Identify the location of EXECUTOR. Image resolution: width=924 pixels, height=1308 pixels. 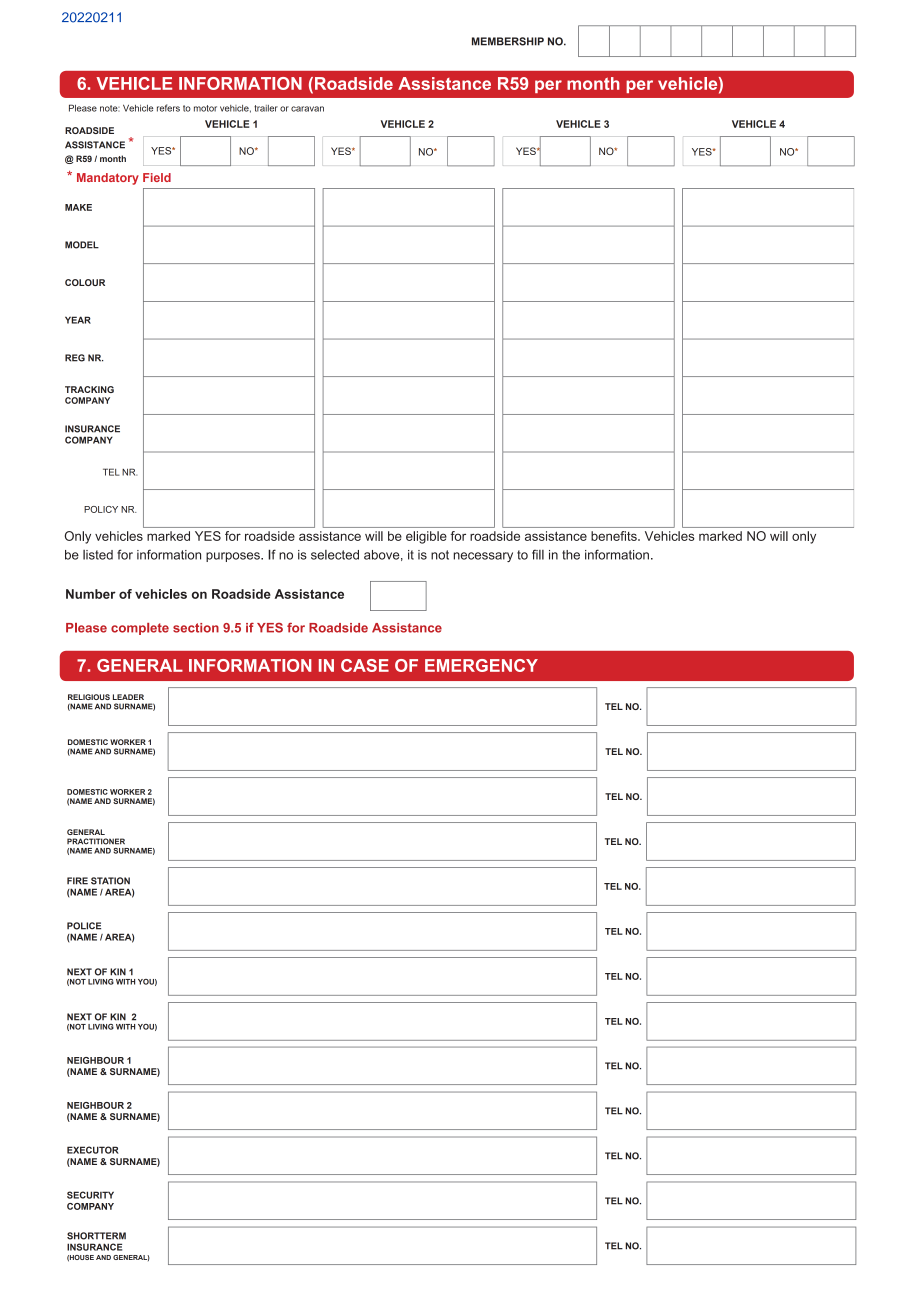
(93, 1150).
